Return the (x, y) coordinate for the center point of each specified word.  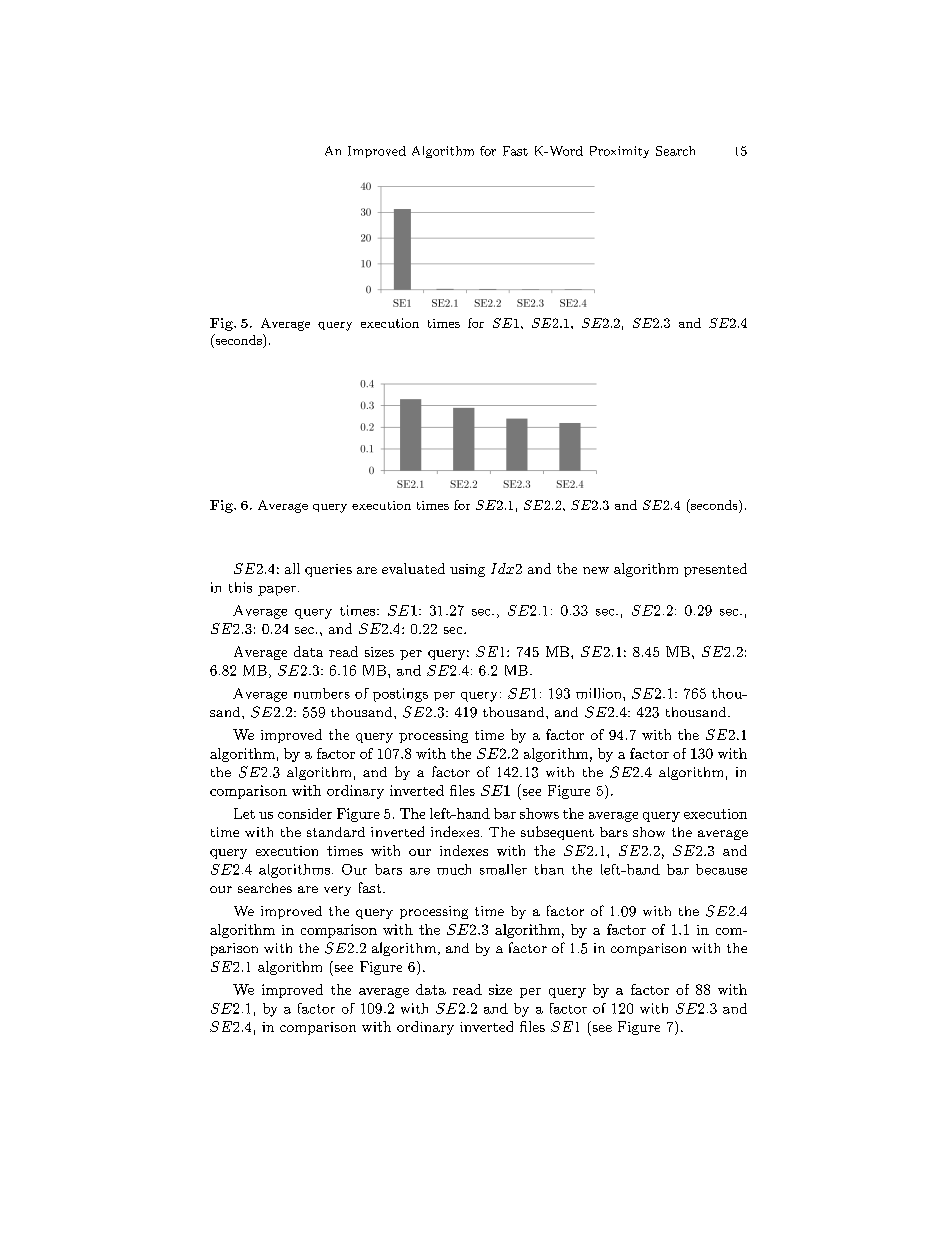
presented (715, 570)
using (467, 570)
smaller (503, 869)
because (721, 869)
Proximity (619, 152)
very (337, 891)
